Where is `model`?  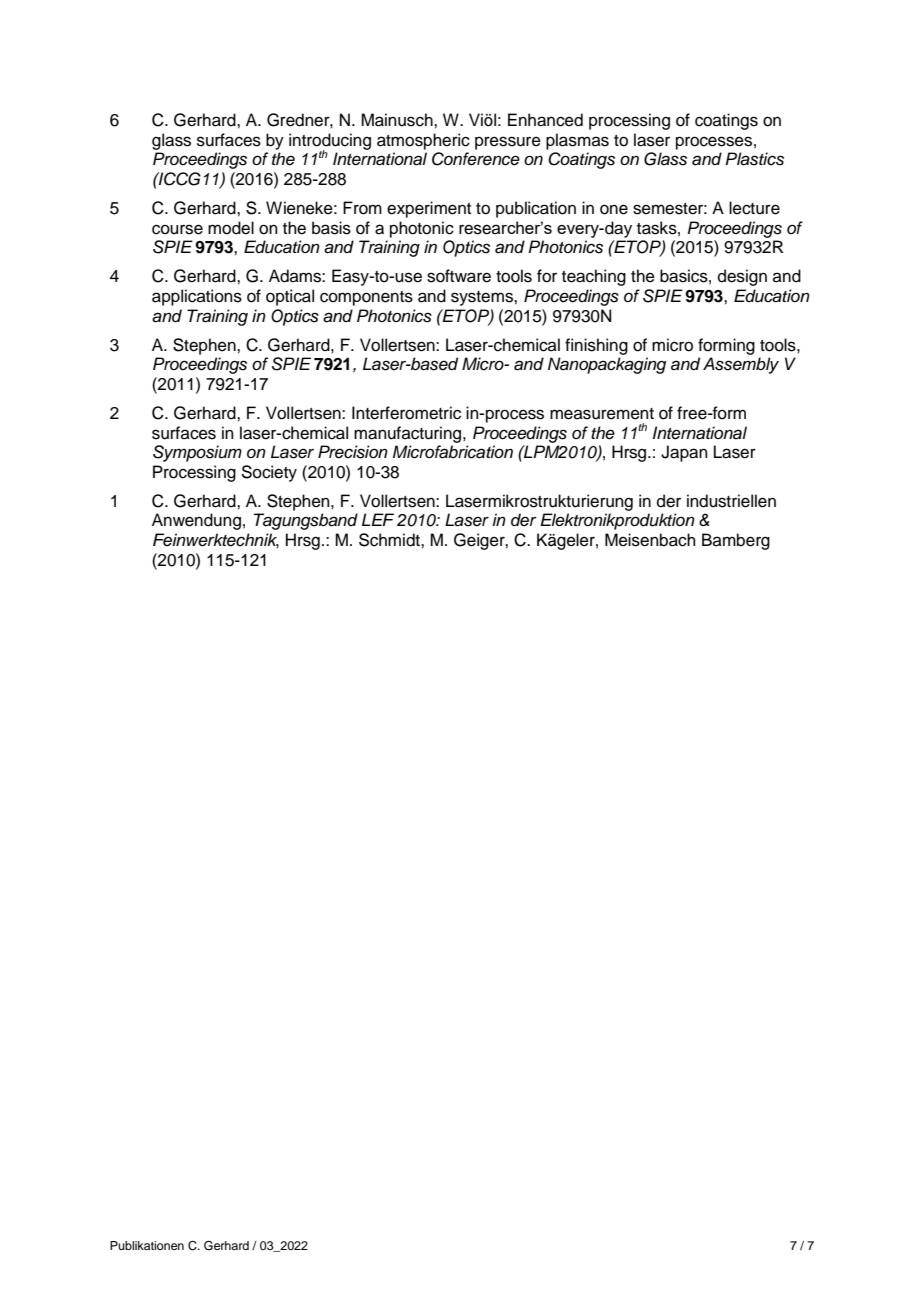
model is located at coordinates (231, 228).
